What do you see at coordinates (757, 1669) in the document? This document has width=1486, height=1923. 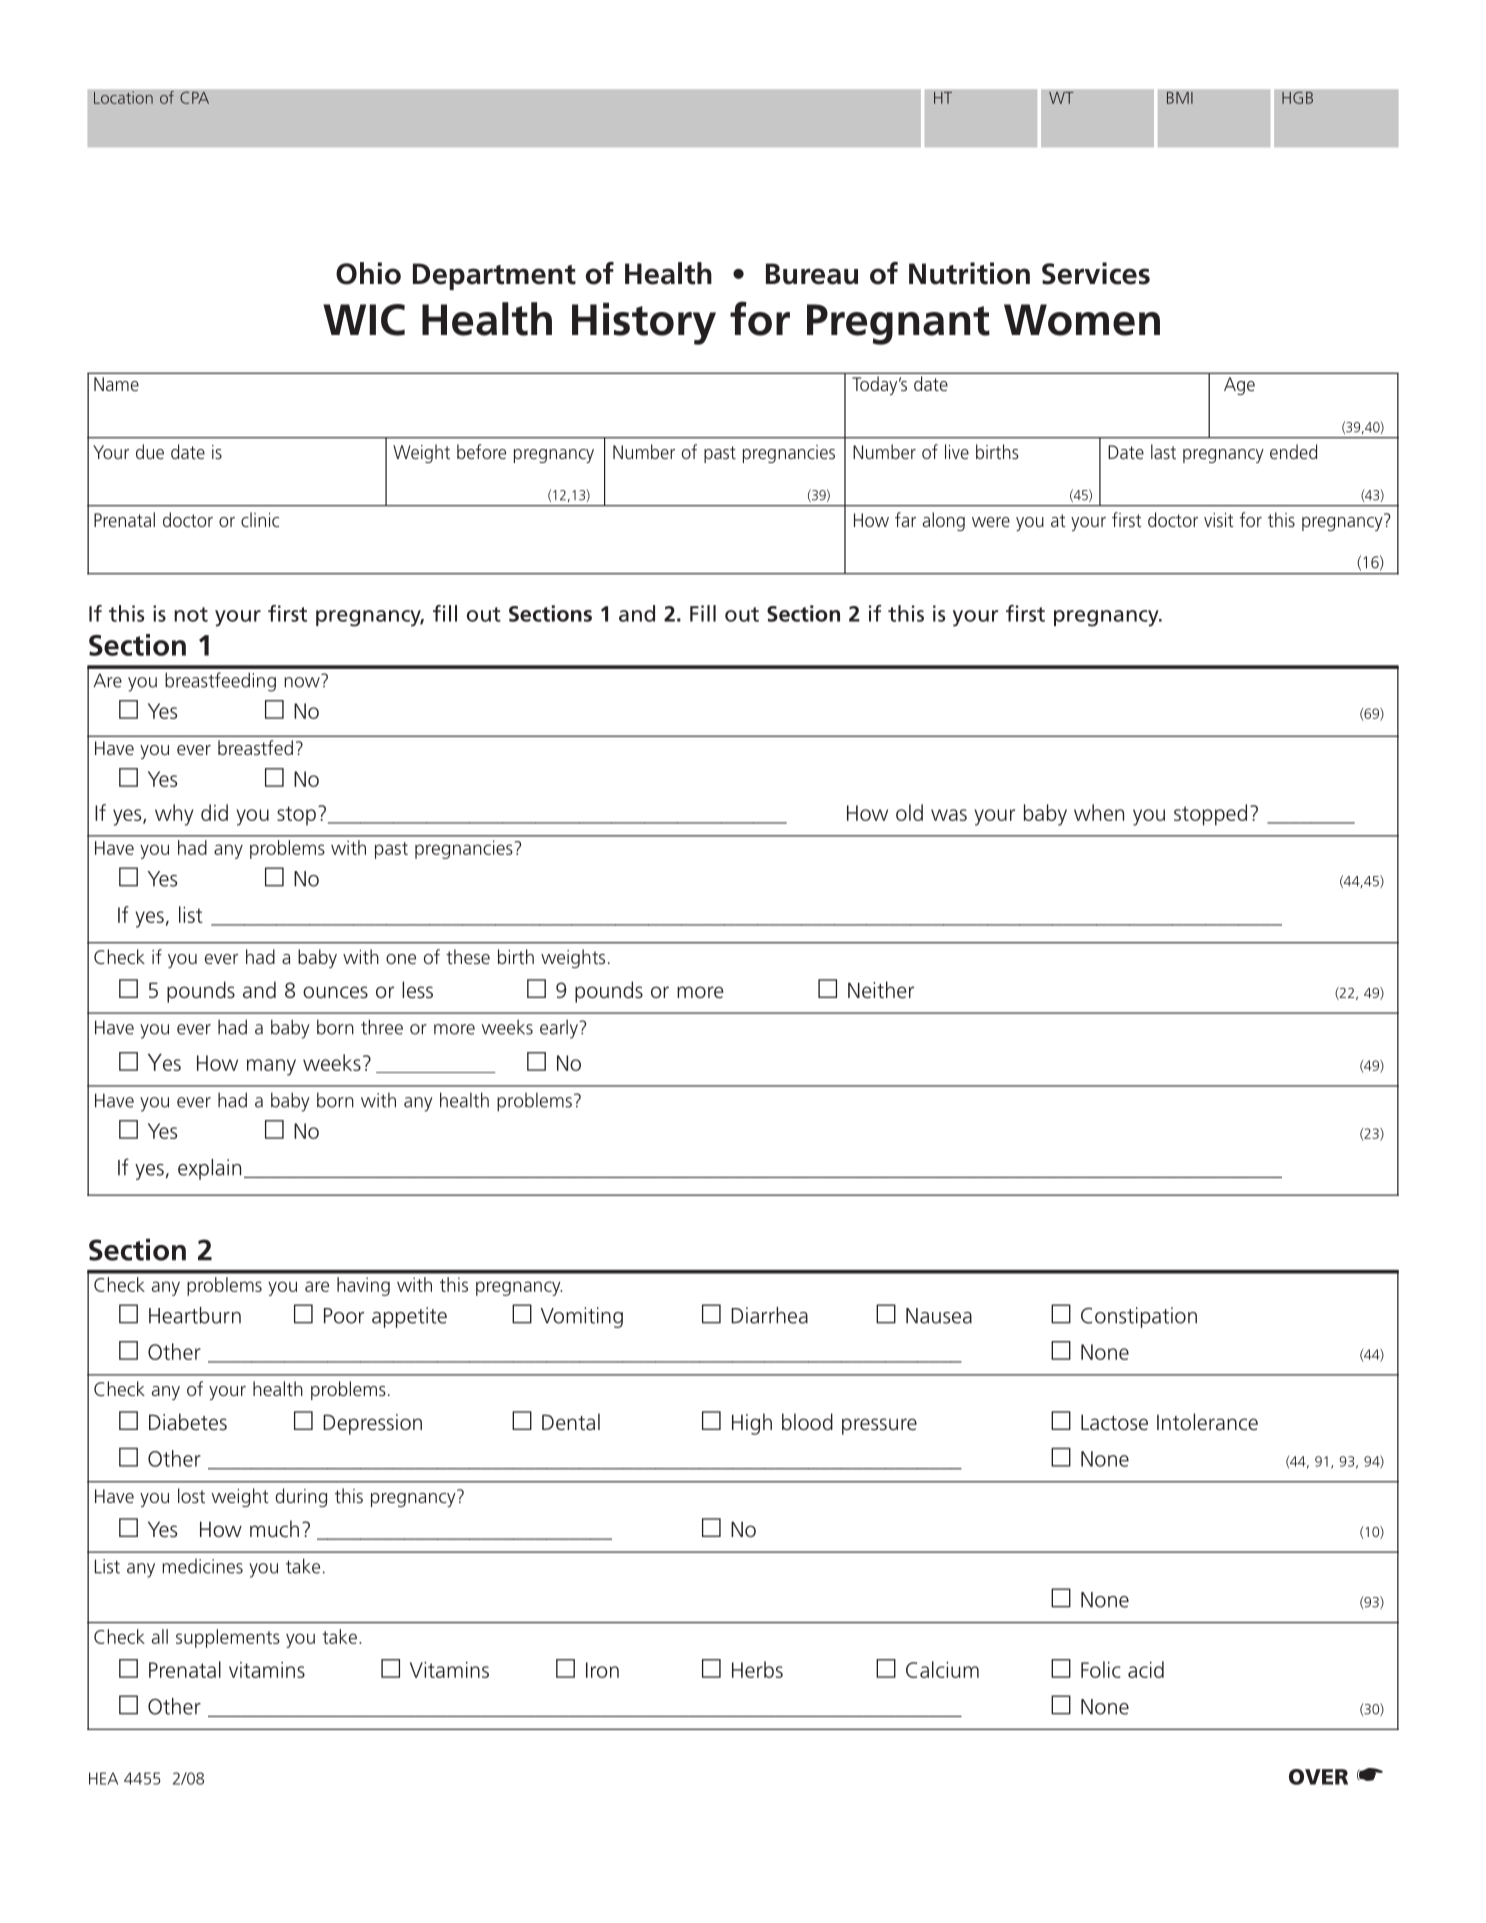 I see `Herbs` at bounding box center [757, 1669].
